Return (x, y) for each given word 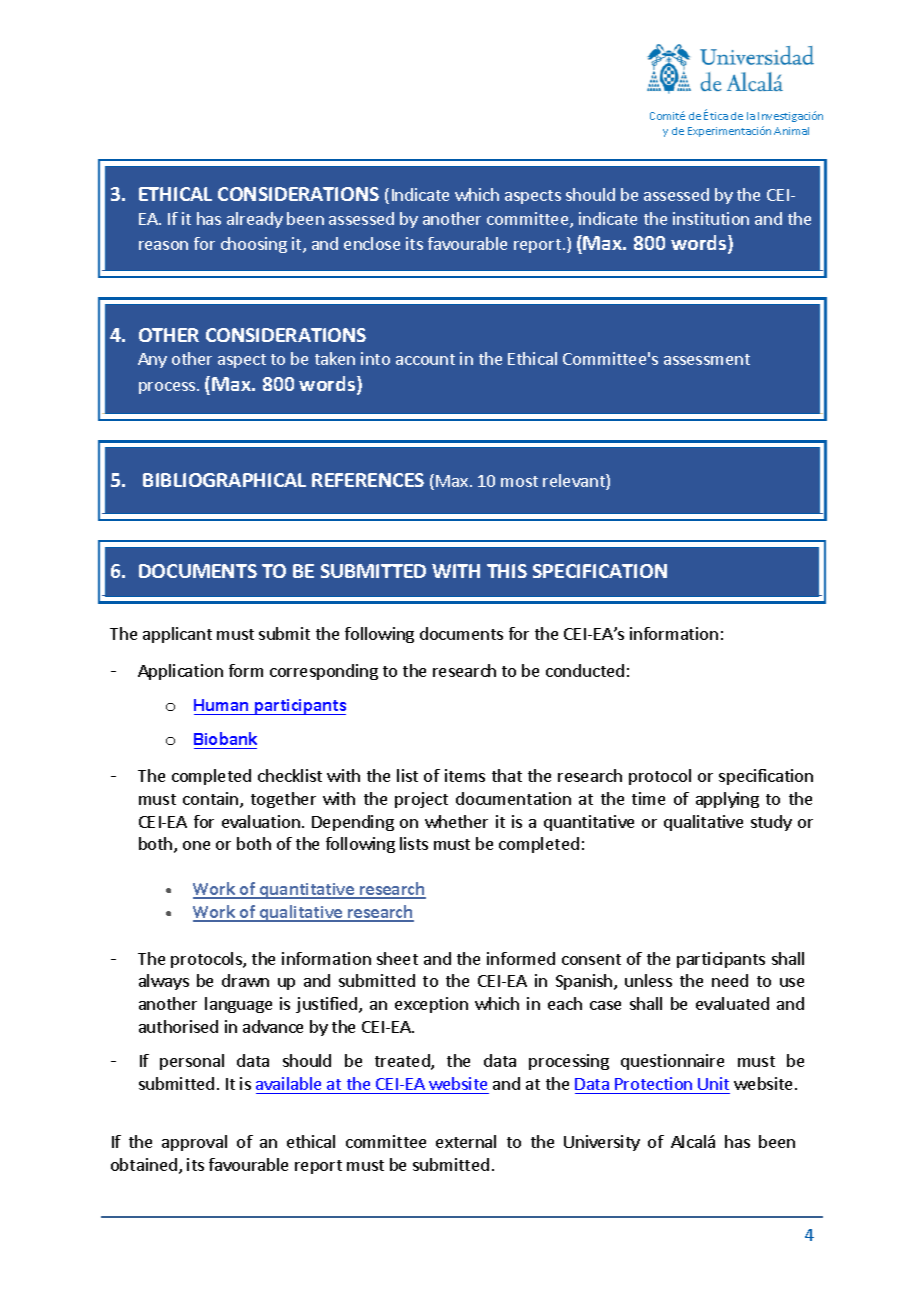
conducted (585, 670)
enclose (372, 243)
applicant (177, 635)
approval (194, 1143)
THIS (507, 571)
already (255, 220)
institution (711, 218)
